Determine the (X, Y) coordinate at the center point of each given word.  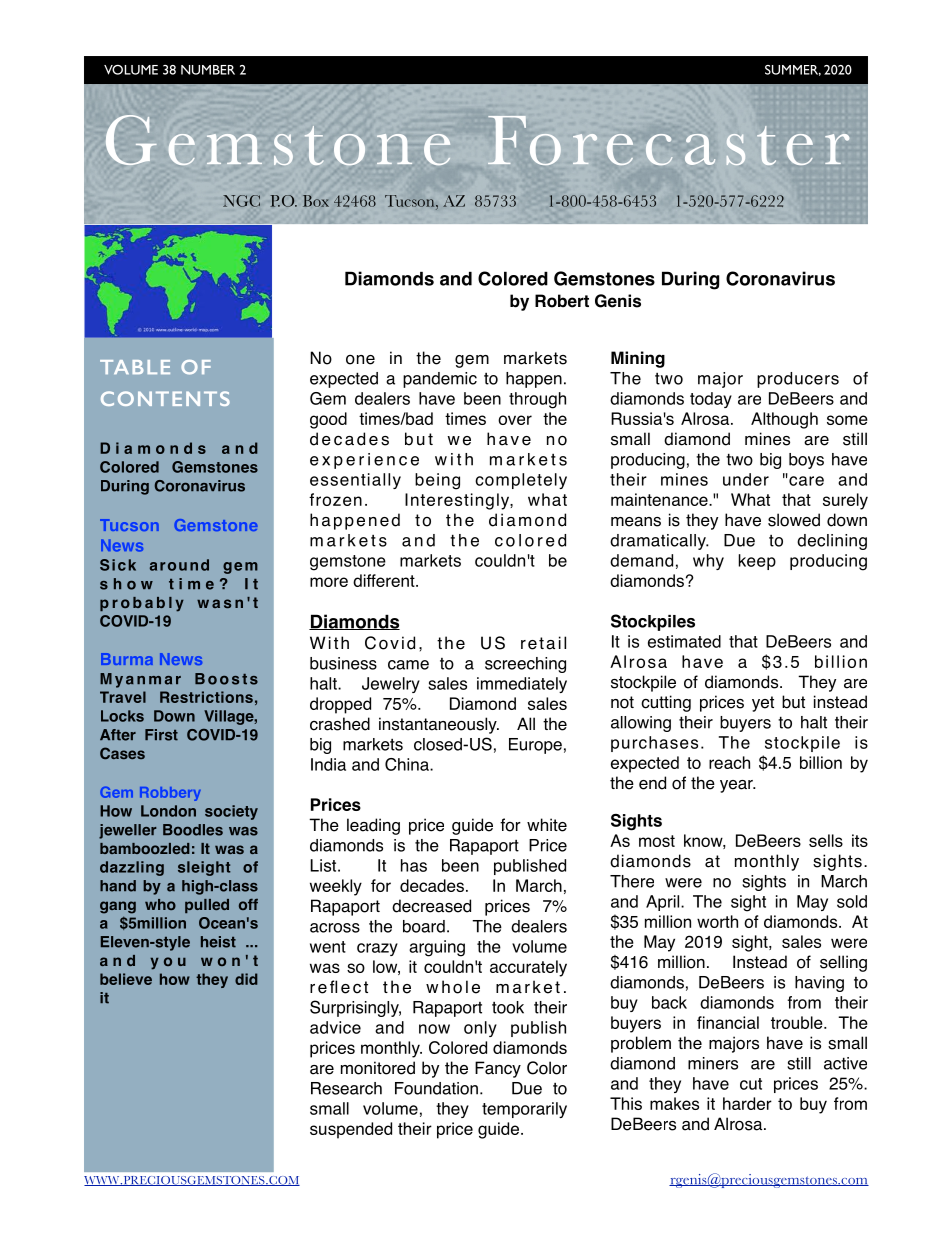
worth (717, 921)
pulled (207, 906)
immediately (522, 685)
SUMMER (793, 70)
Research (346, 1088)
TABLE (135, 367)
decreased (431, 906)
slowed (794, 520)
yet (763, 704)
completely (521, 481)
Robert (562, 301)
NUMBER (208, 70)
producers (798, 380)
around (179, 565)
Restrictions (206, 697)
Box (316, 201)
